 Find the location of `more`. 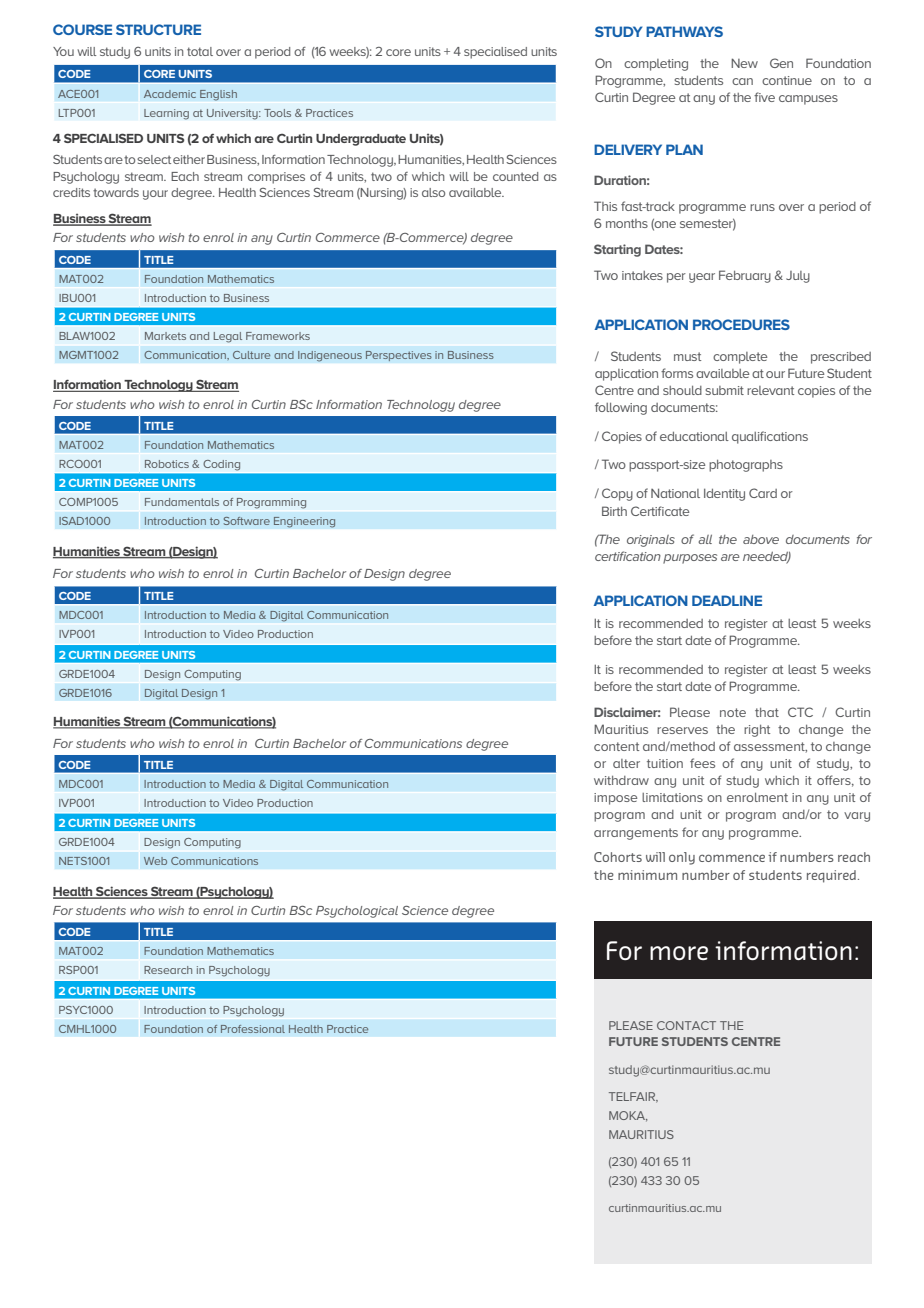

more is located at coordinates (679, 953).
